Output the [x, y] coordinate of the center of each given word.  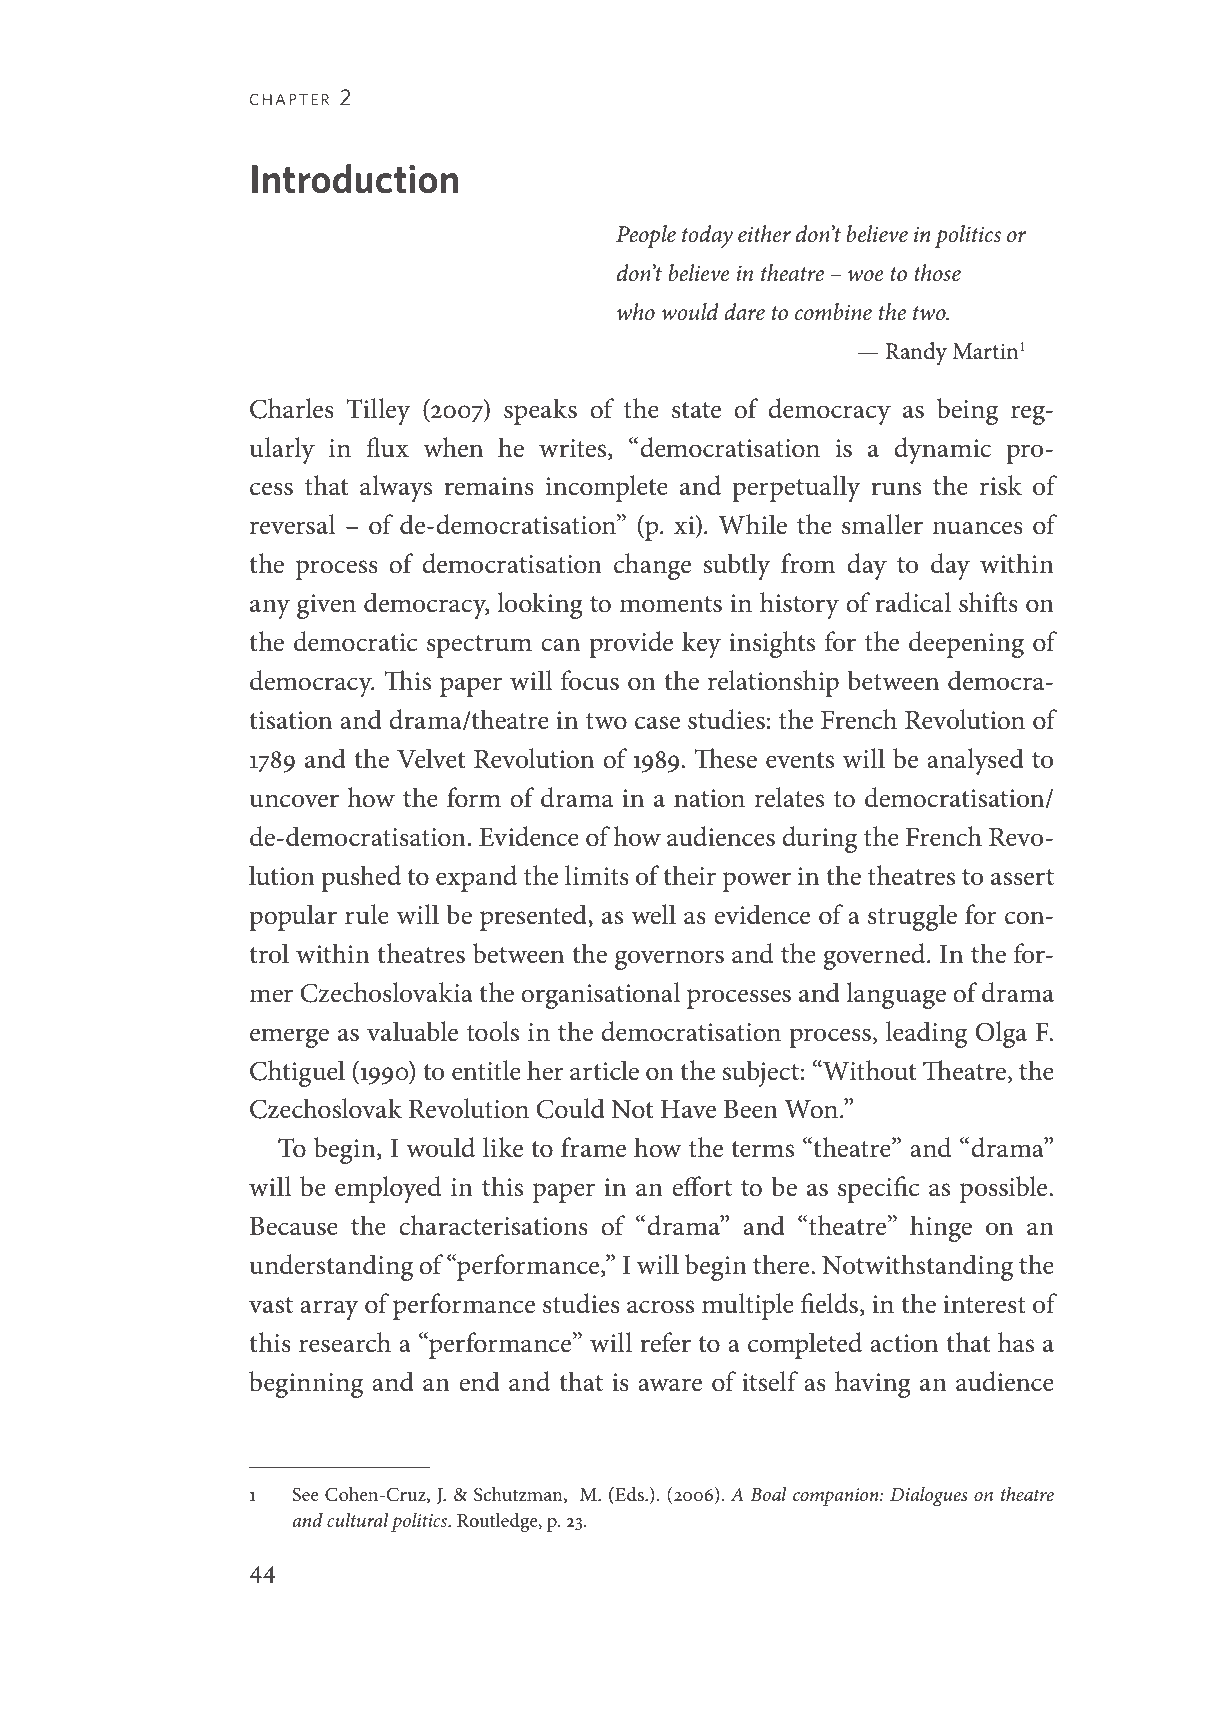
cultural [357, 1520]
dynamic [942, 450]
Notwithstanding [917, 1267]
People [646, 236]
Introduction [355, 179]
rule [367, 914]
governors [669, 960]
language [896, 995]
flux [388, 447]
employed [388, 1189]
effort [702, 1186]
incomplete [607, 488]
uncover [294, 801]
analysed [975, 761]
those [937, 273]
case [657, 723]
